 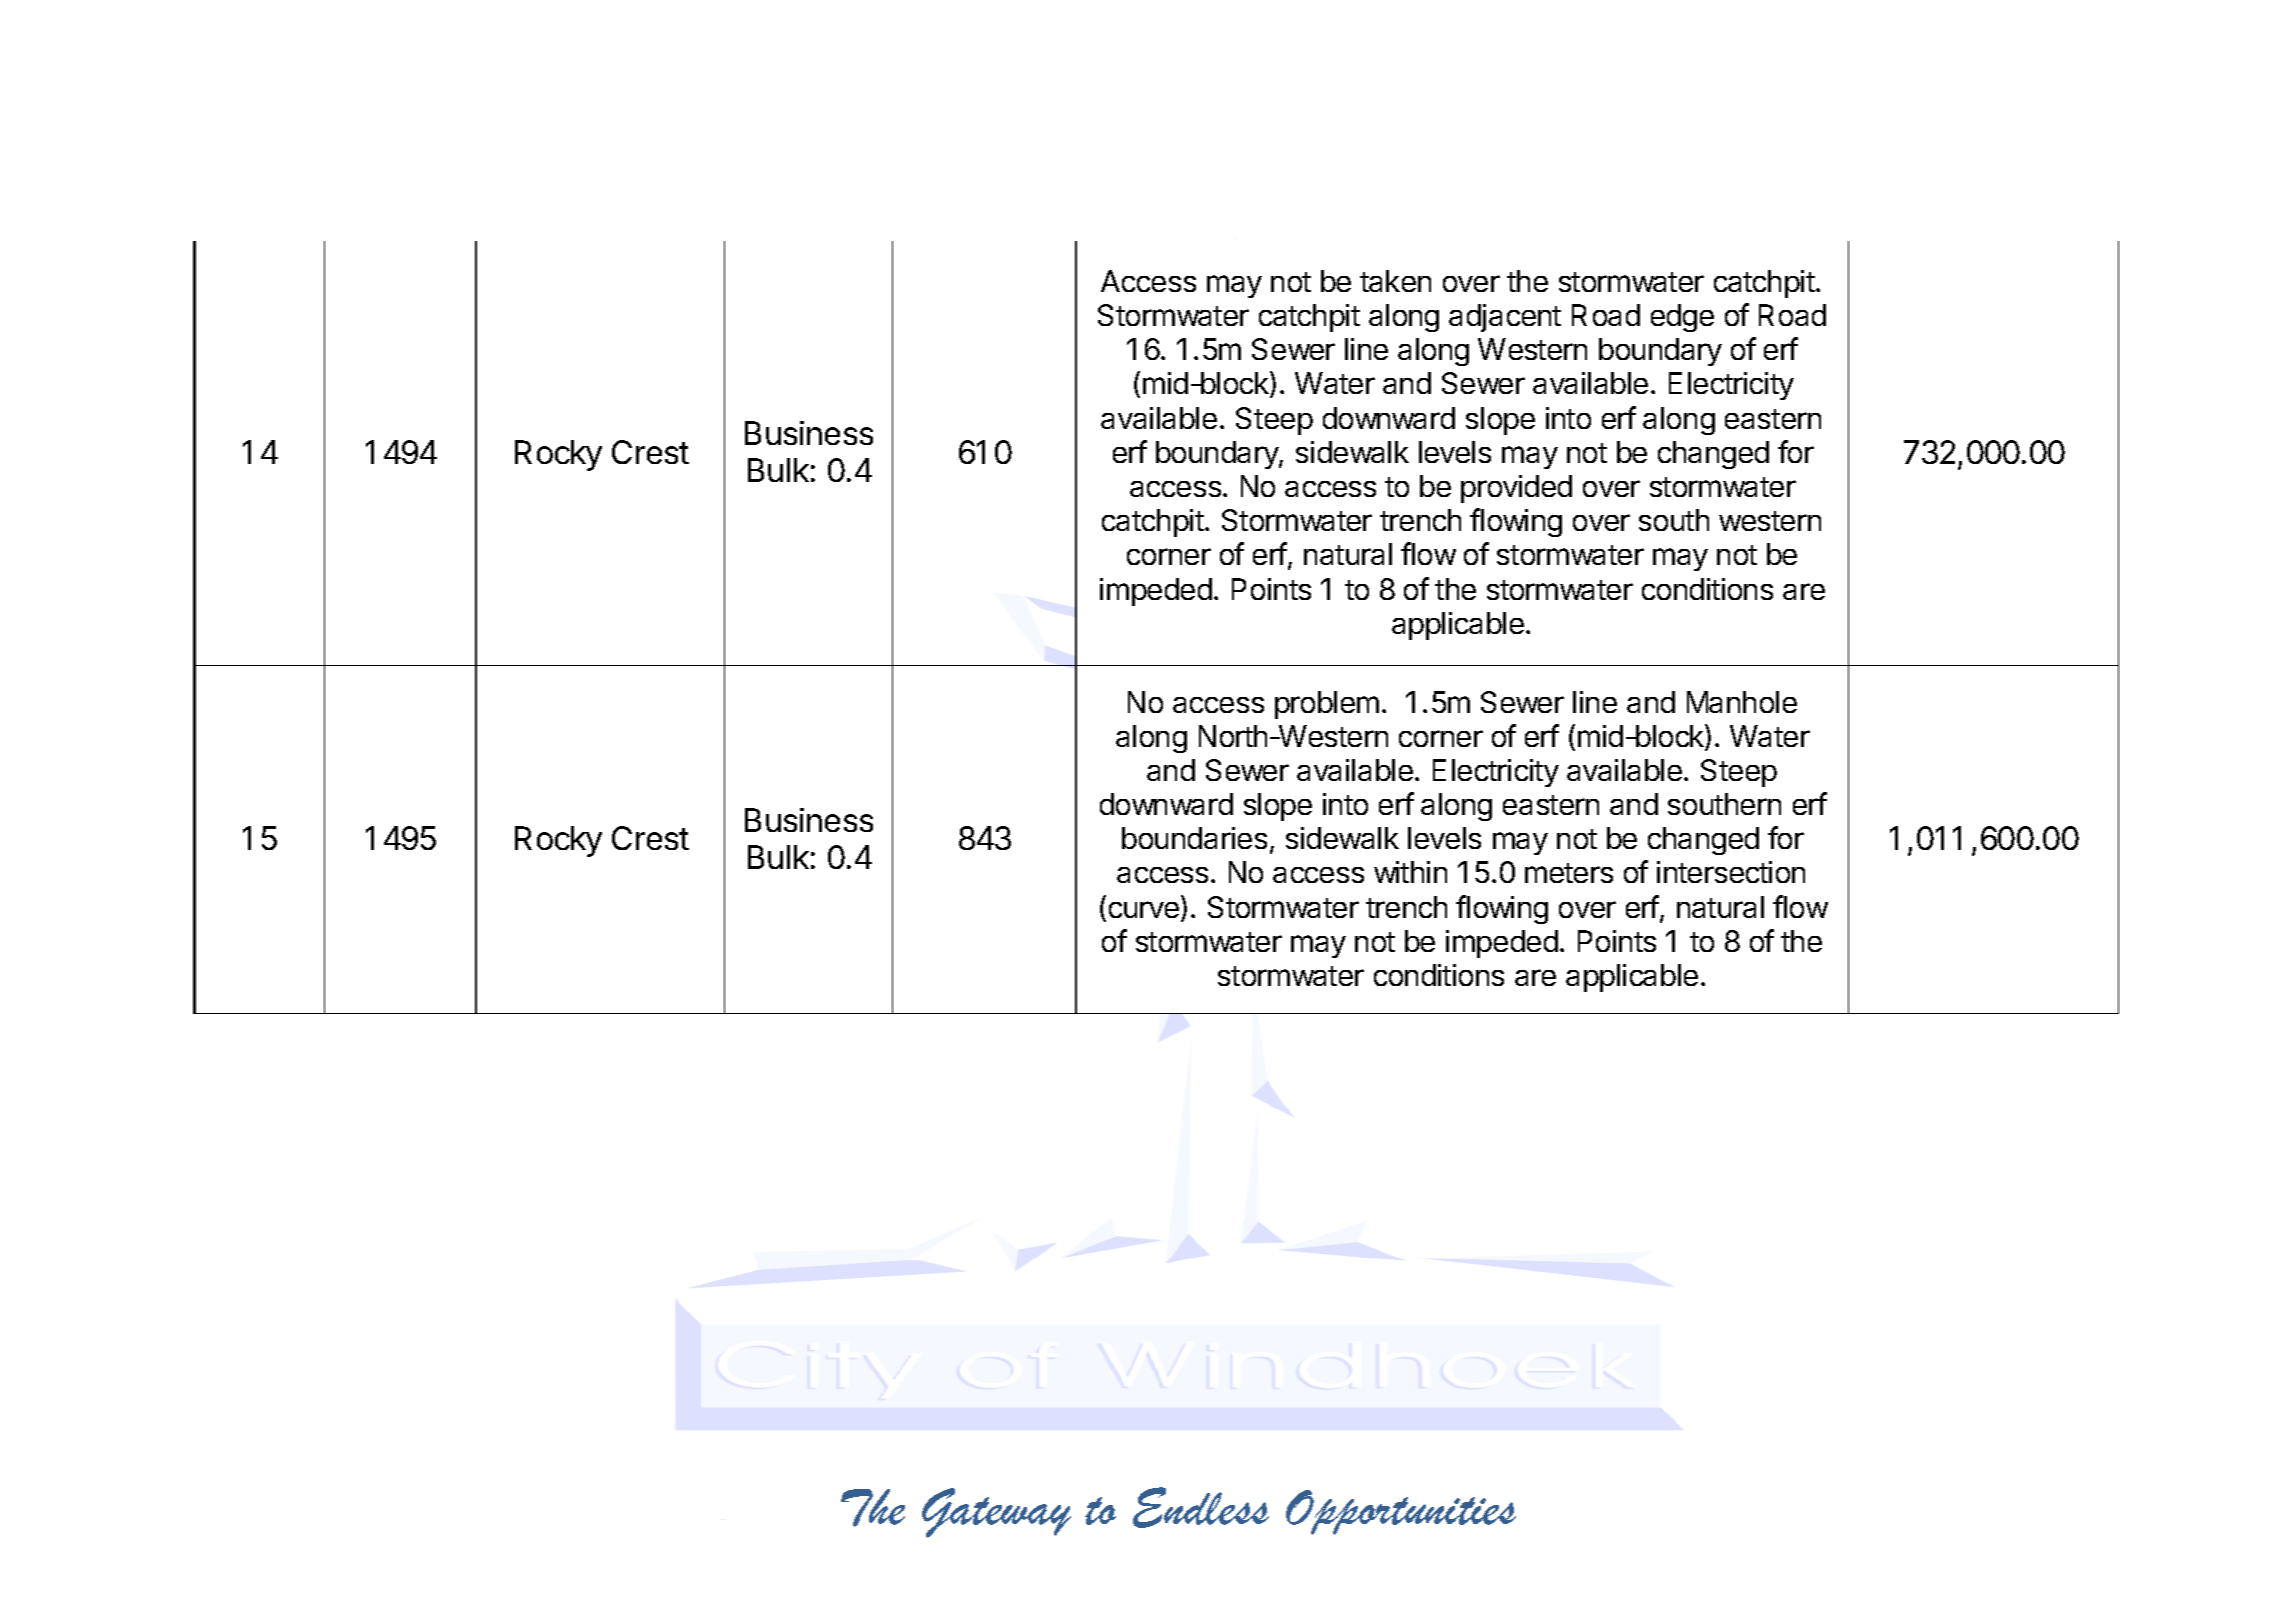 I want to click on Gateway, so click(x=996, y=1513).
